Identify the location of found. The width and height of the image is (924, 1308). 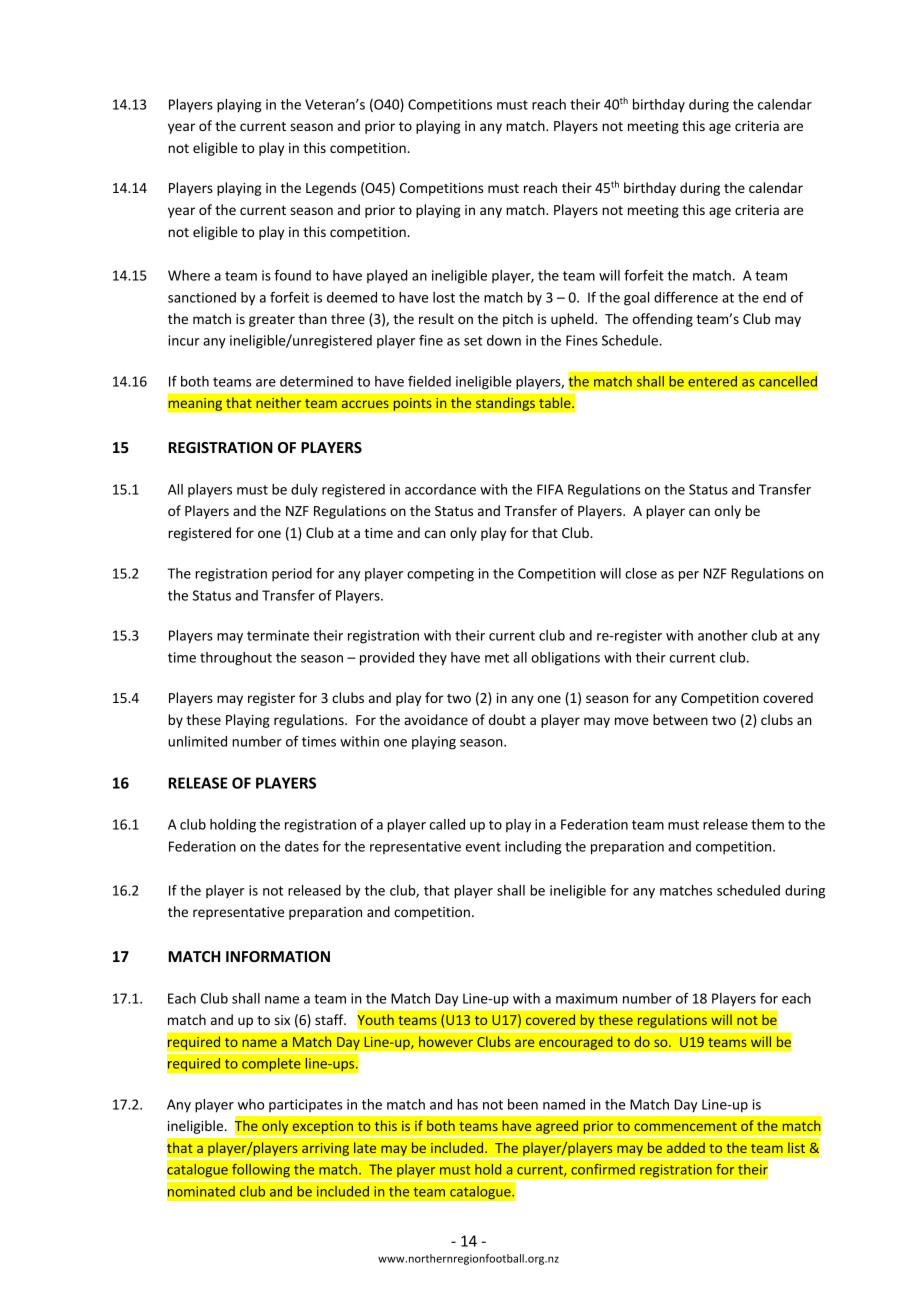
(292, 275).
